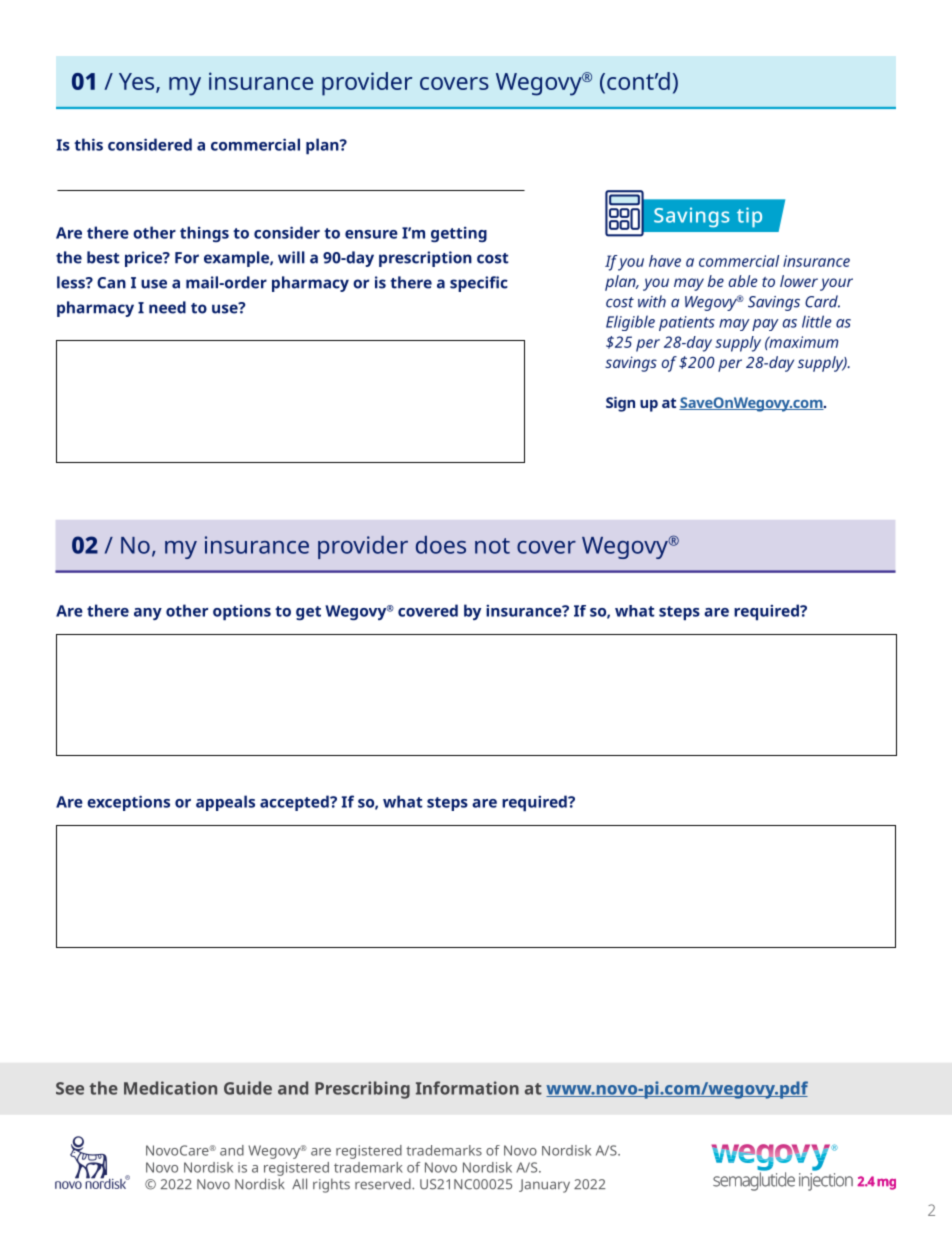  Describe the element at coordinates (295, 803) in the screenshot. I see `accepted` at that location.
